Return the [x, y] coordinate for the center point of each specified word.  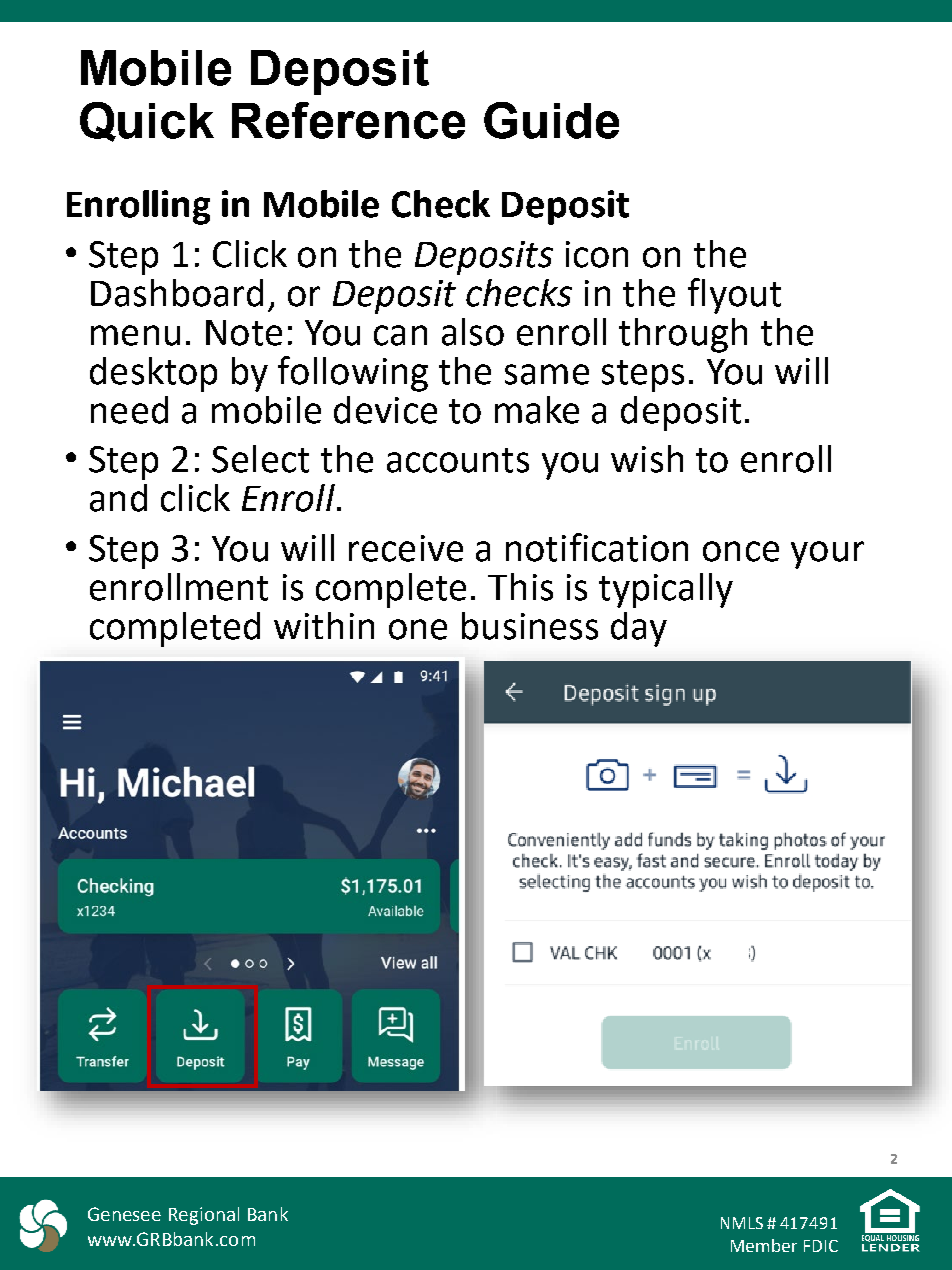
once [741, 551]
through [683, 335]
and [118, 498]
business [530, 626]
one [418, 629]
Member [764, 1245]
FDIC [821, 1246]
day [639, 629]
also [473, 332]
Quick [147, 122]
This [520, 587]
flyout [734, 296]
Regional [204, 1216]
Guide [551, 120]
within [324, 625]
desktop [153, 374]
